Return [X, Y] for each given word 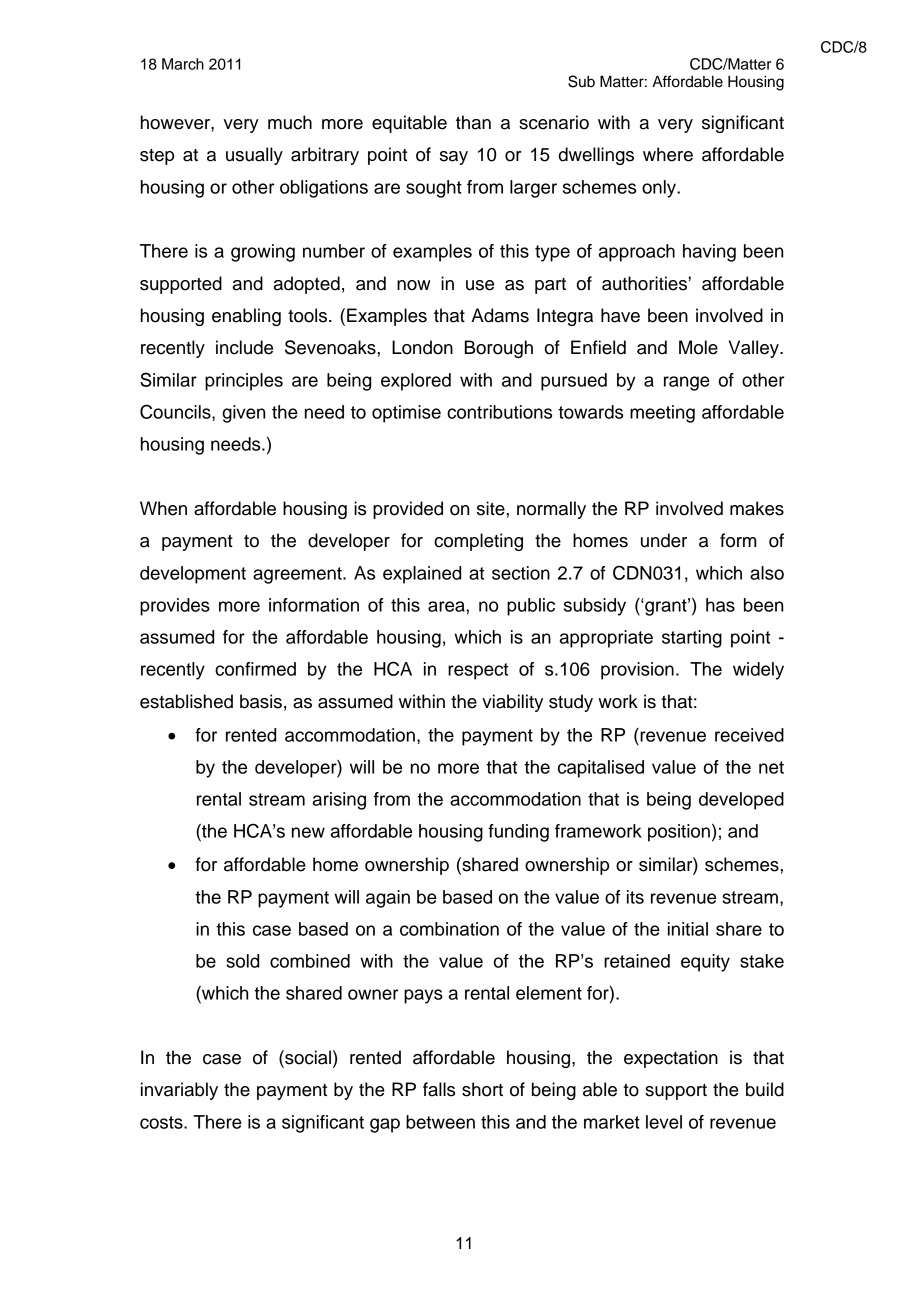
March [183, 64]
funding [518, 833]
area [447, 606]
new [308, 832]
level [664, 1122]
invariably [179, 1091]
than [473, 122]
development [193, 575]
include [244, 347]
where [668, 154]
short [482, 1089]
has [720, 605]
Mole [698, 347]
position [679, 833]
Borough [499, 349]
